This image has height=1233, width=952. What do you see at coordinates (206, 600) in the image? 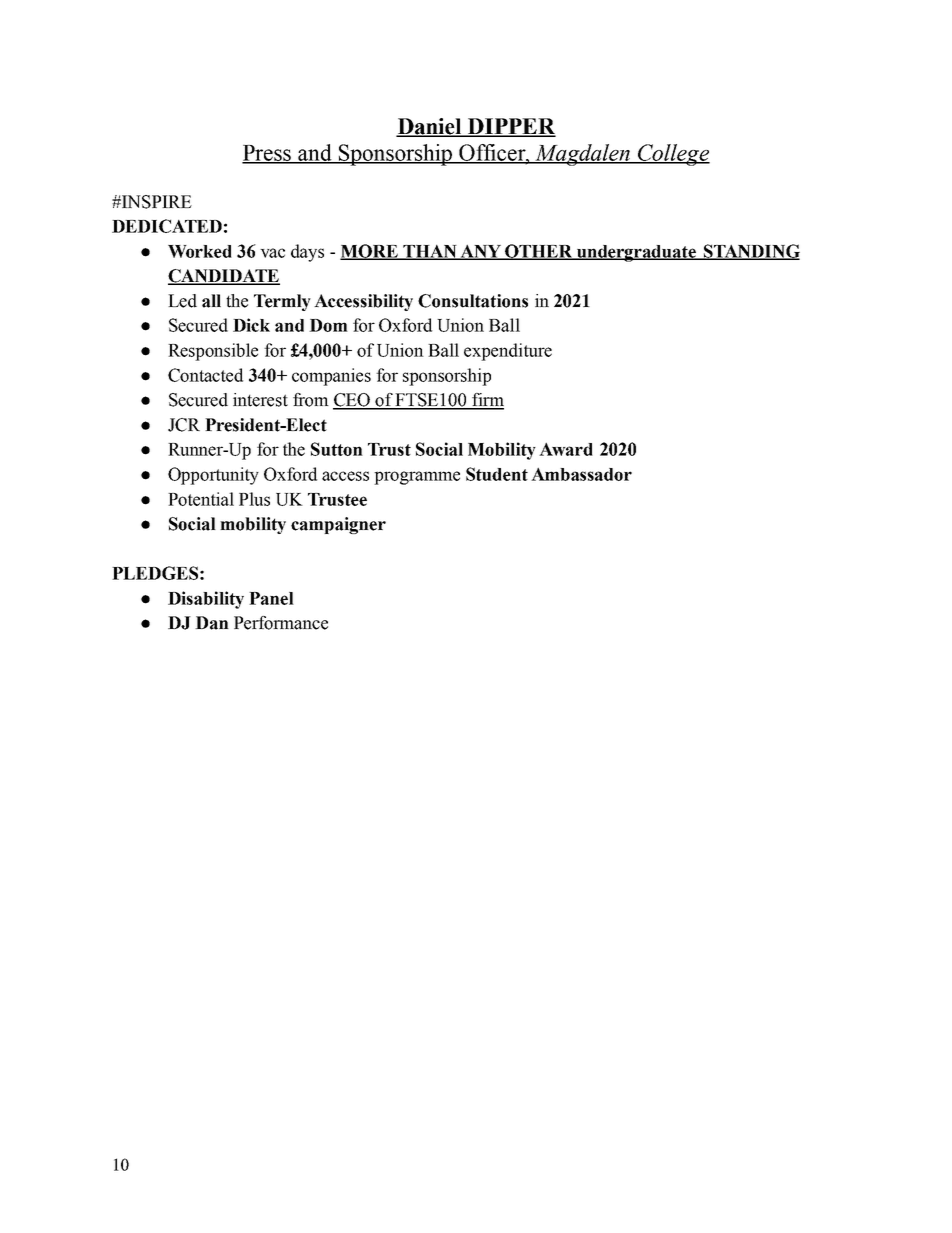
I see `Disability` at bounding box center [206, 600].
